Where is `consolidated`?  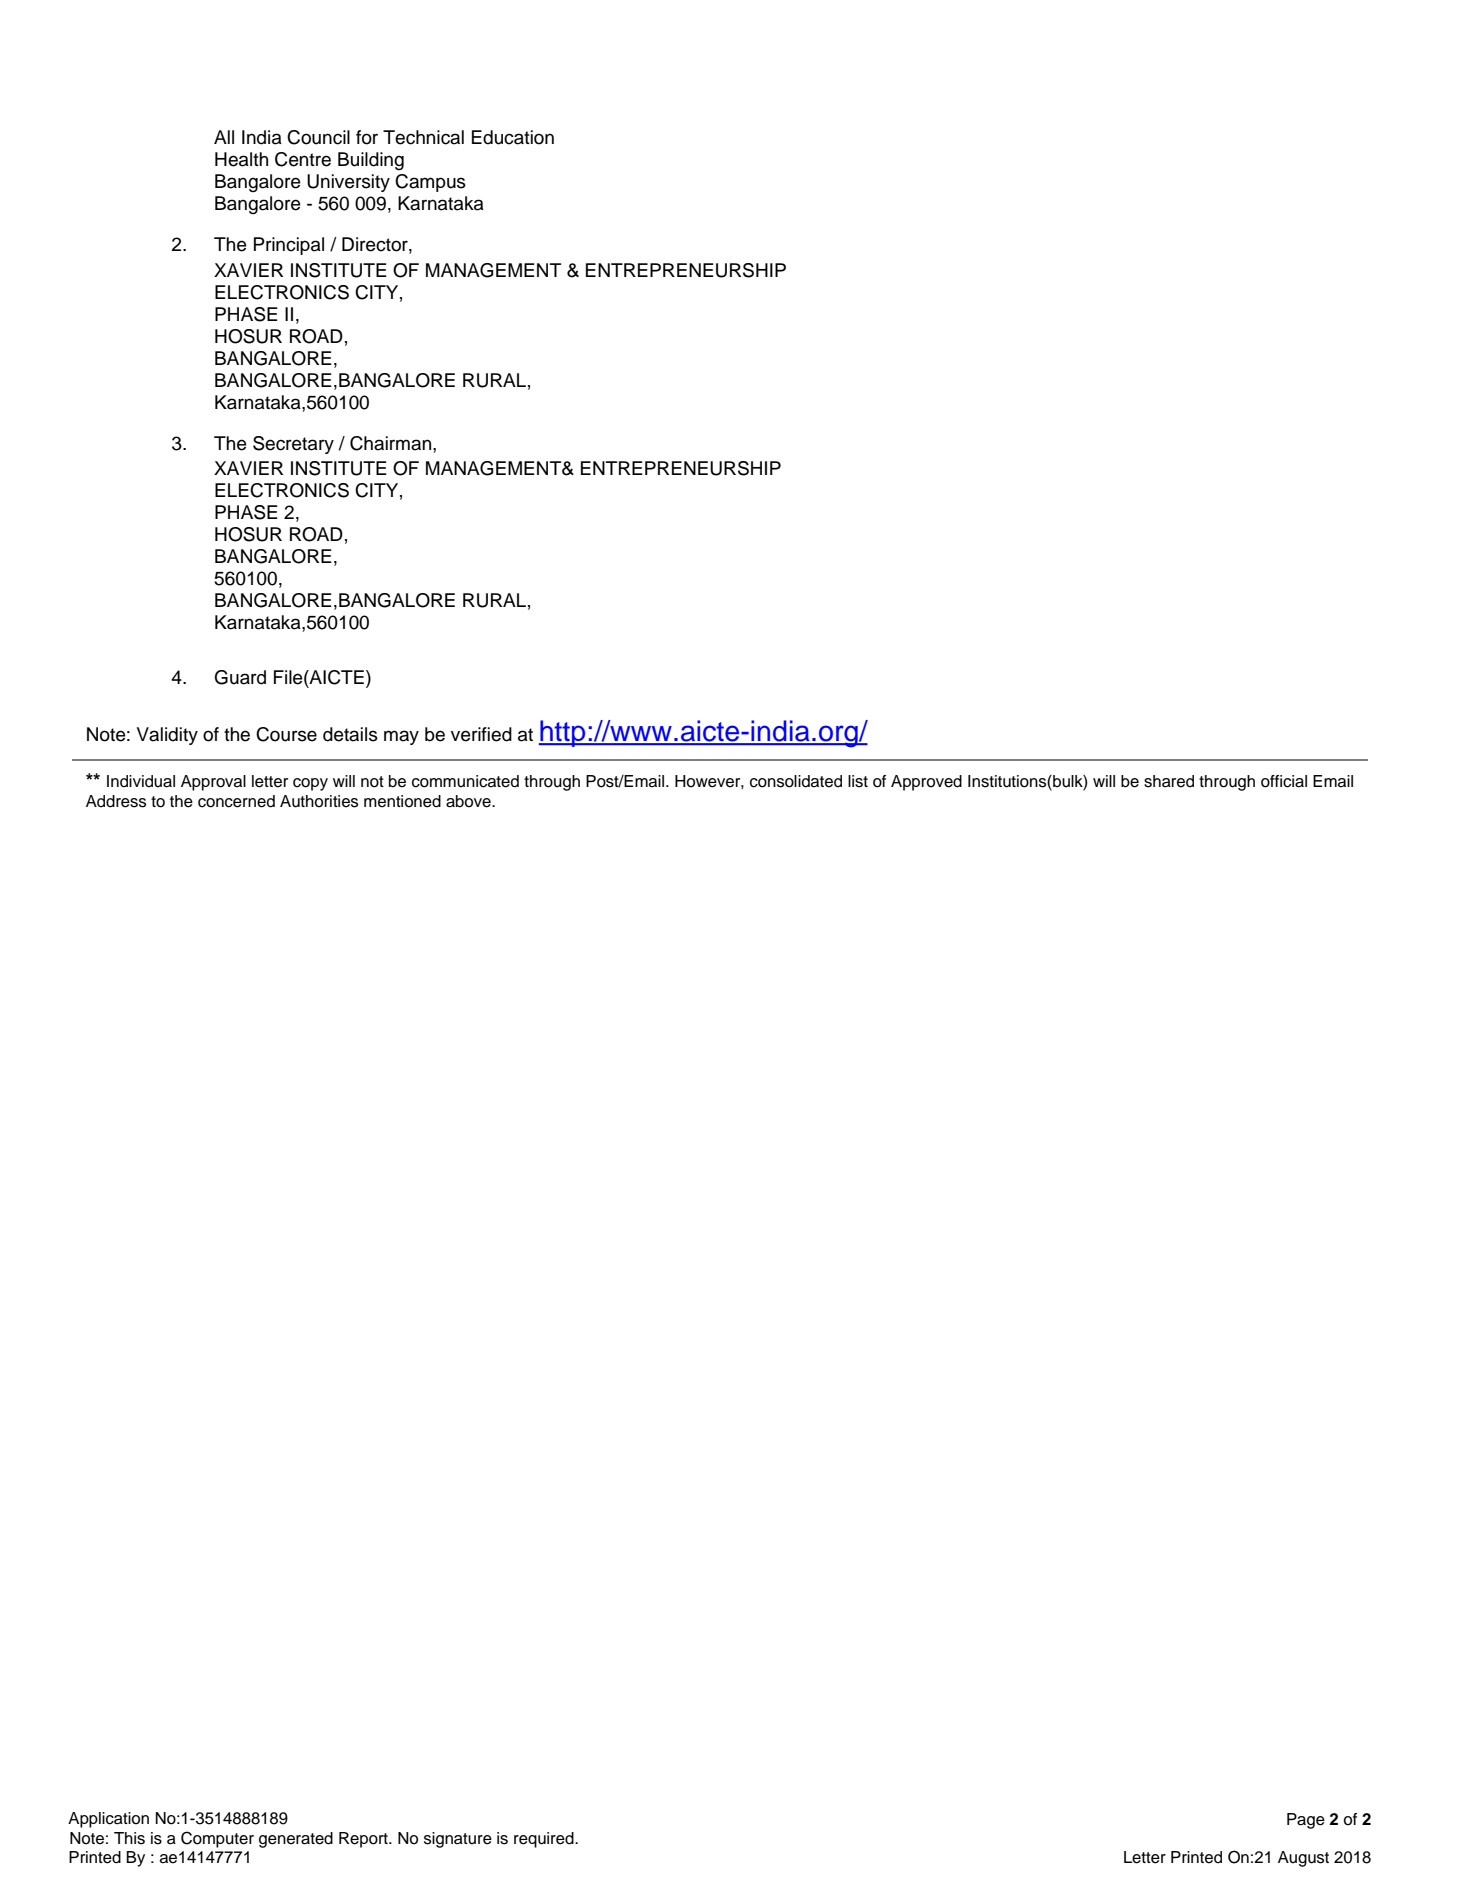 consolidated is located at coordinates (796, 781).
